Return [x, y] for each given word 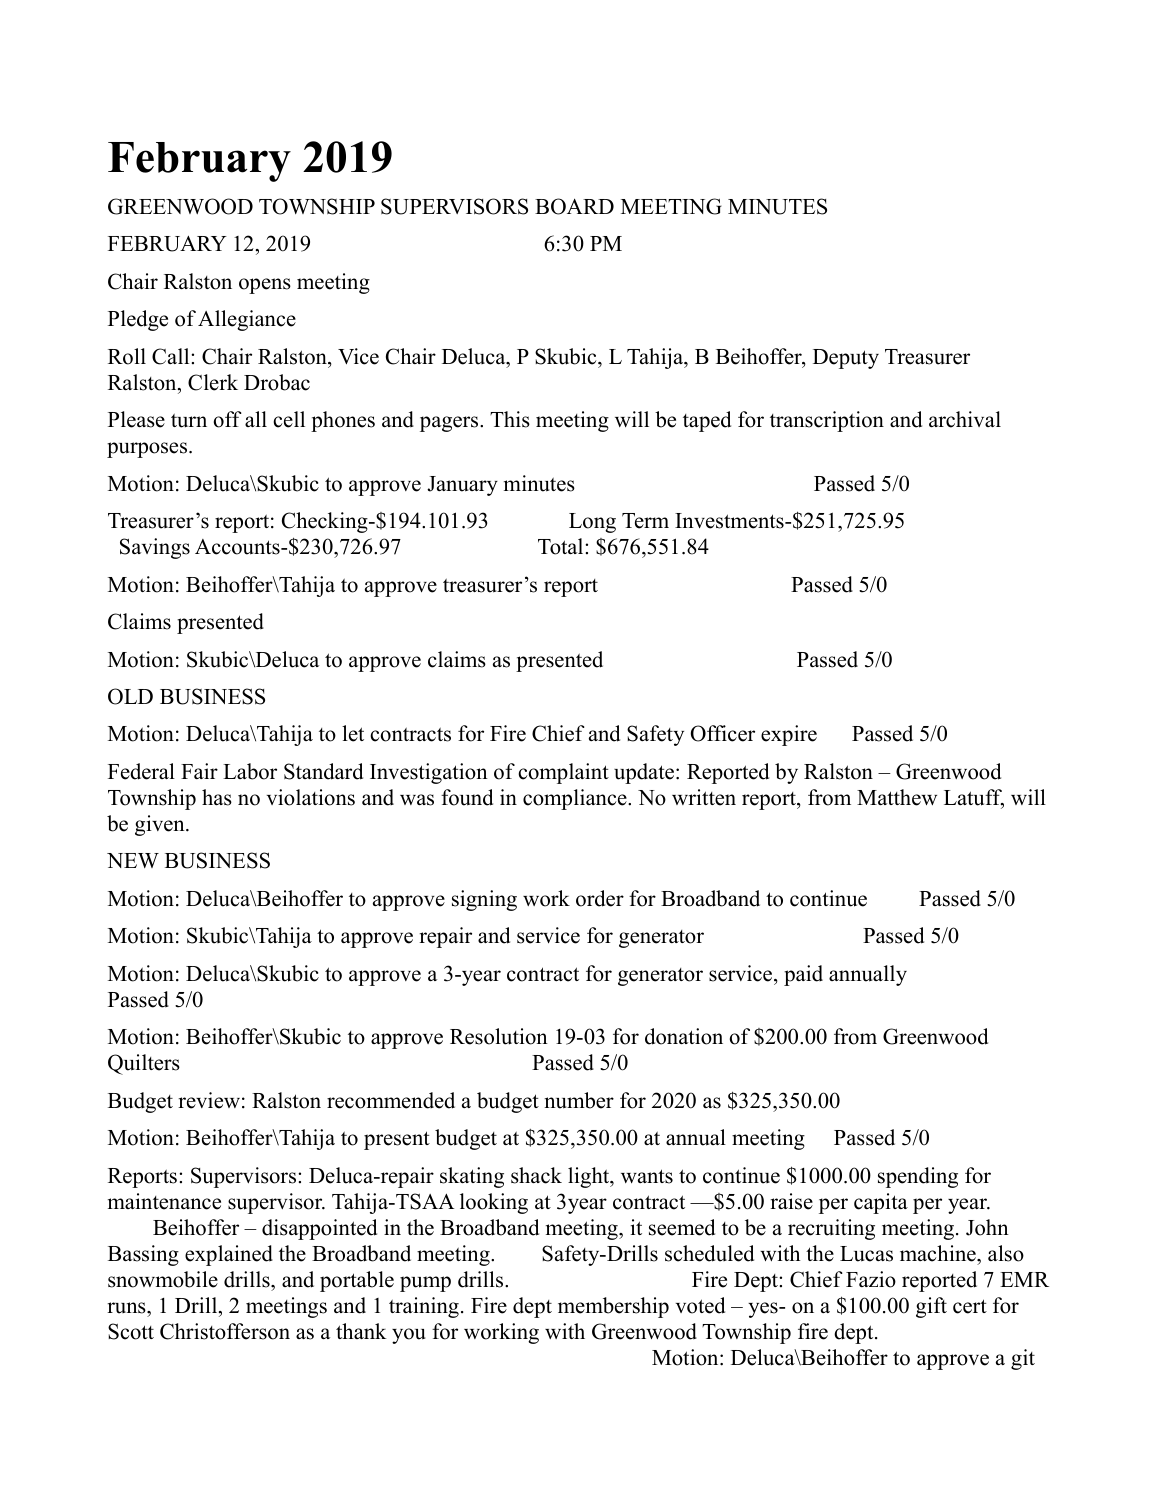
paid [803, 975]
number [579, 1100]
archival [965, 419]
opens [265, 286]
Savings [155, 548]
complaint [563, 773]
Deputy [846, 359]
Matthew [897, 797]
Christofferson [225, 1331]
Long [592, 523]
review [209, 1100]
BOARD [574, 206]
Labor [250, 771]
